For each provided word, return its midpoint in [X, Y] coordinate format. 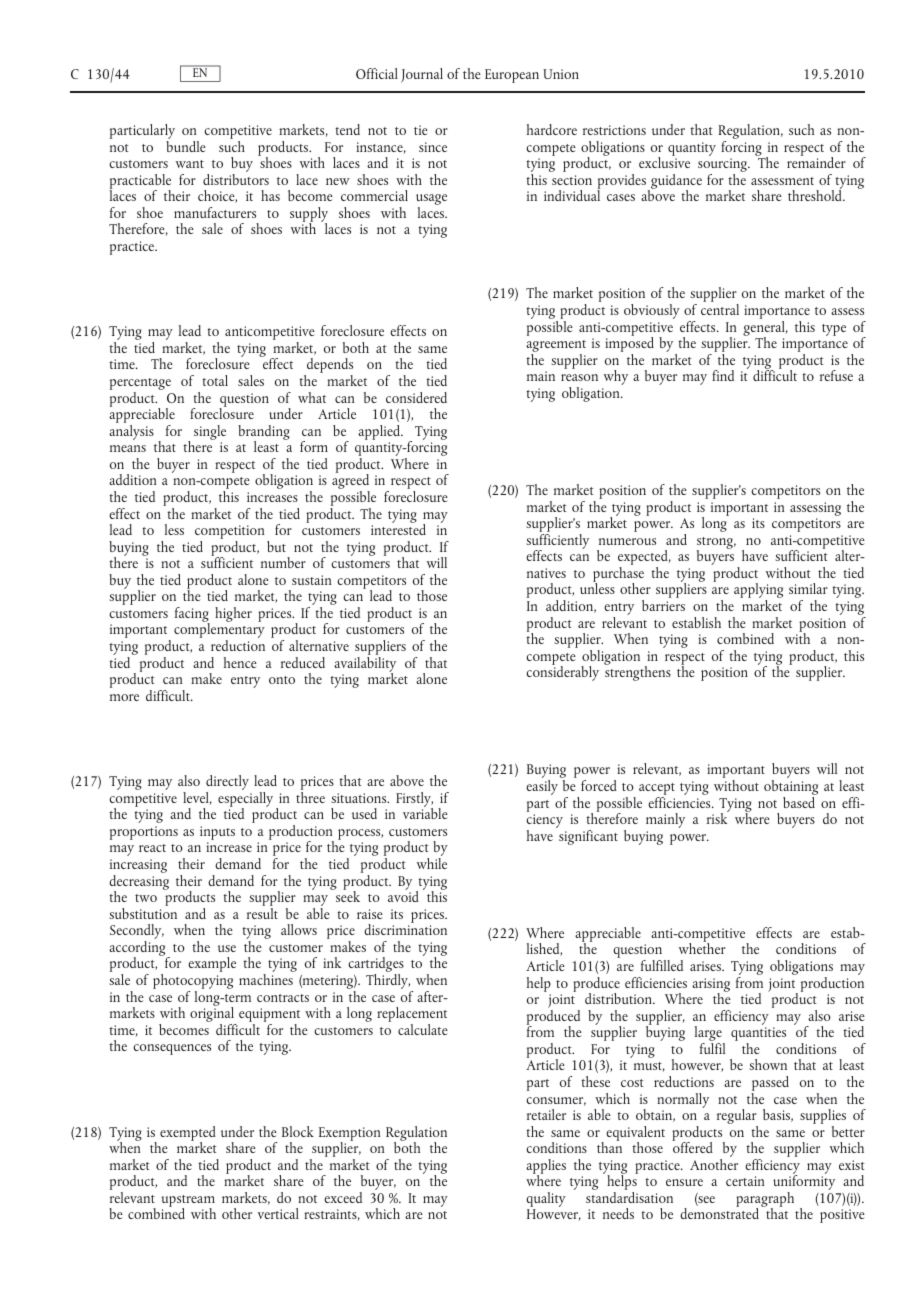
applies [546, 1167]
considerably [562, 672]
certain [745, 1181]
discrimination [405, 928]
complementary [219, 631]
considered [416, 397]
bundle [186, 145]
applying [758, 592]
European [512, 76]
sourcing [723, 166]
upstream [188, 1202]
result [262, 913]
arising [711, 986]
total [215, 380]
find [723, 375]
